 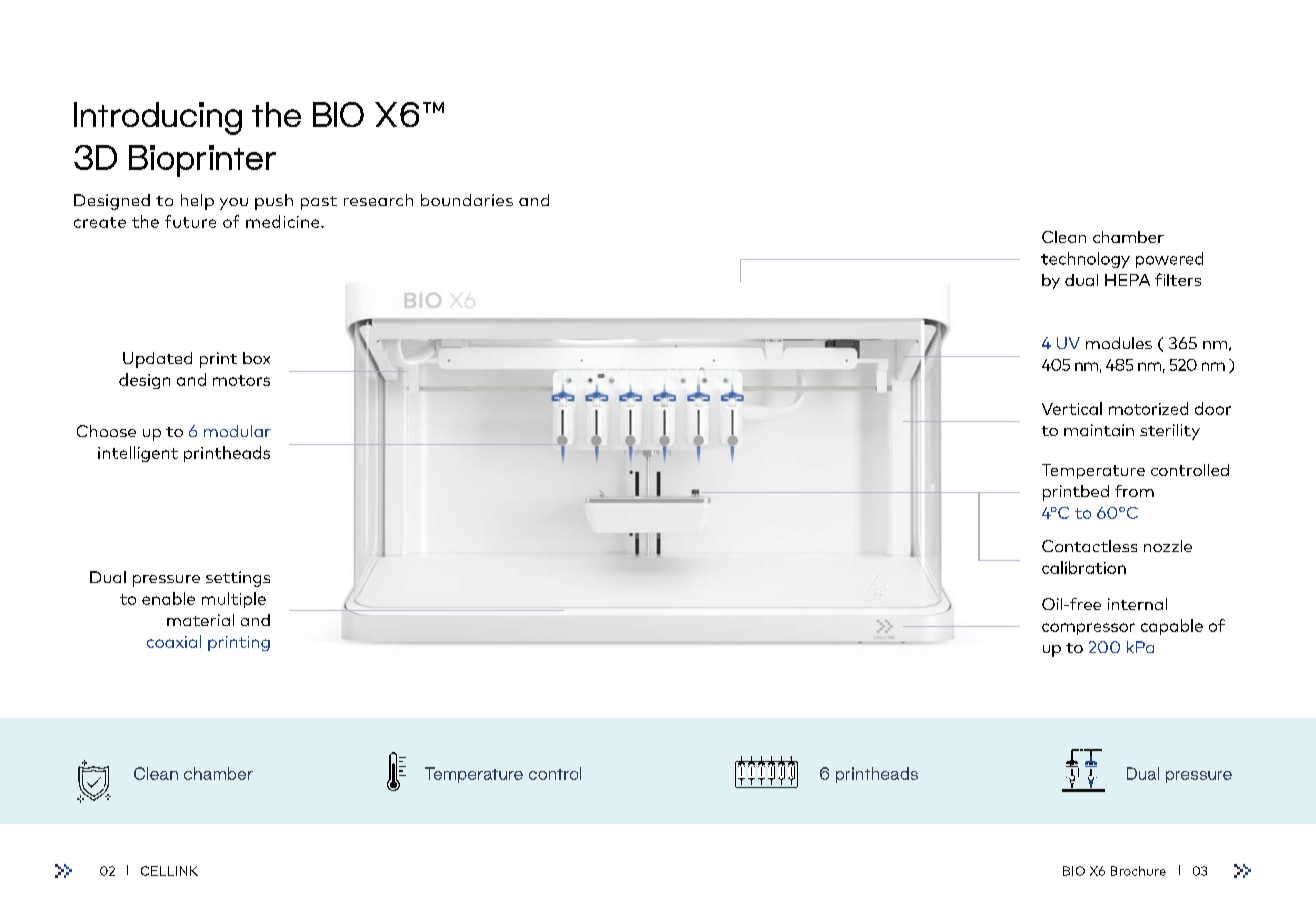 What do you see at coordinates (1088, 629) in the image?
I see `compressor` at bounding box center [1088, 629].
